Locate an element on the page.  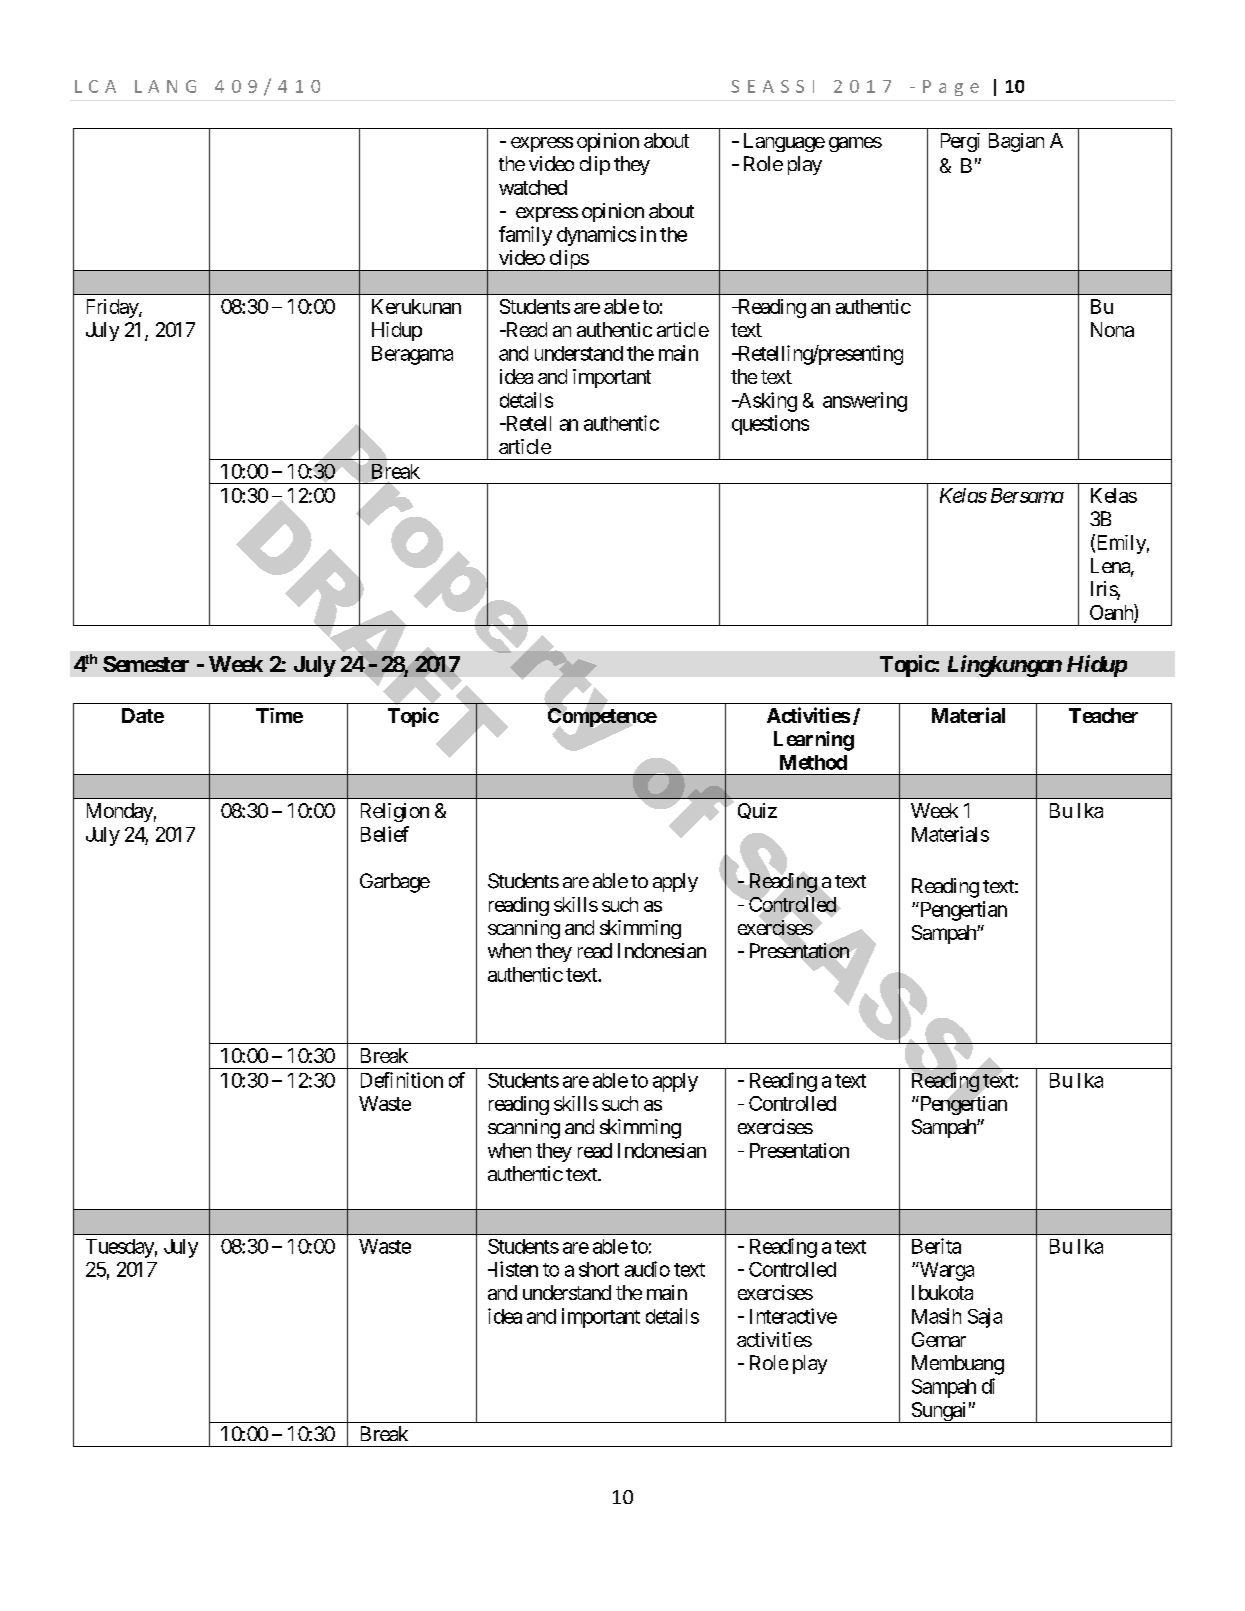
answering is located at coordinates (865, 402).
